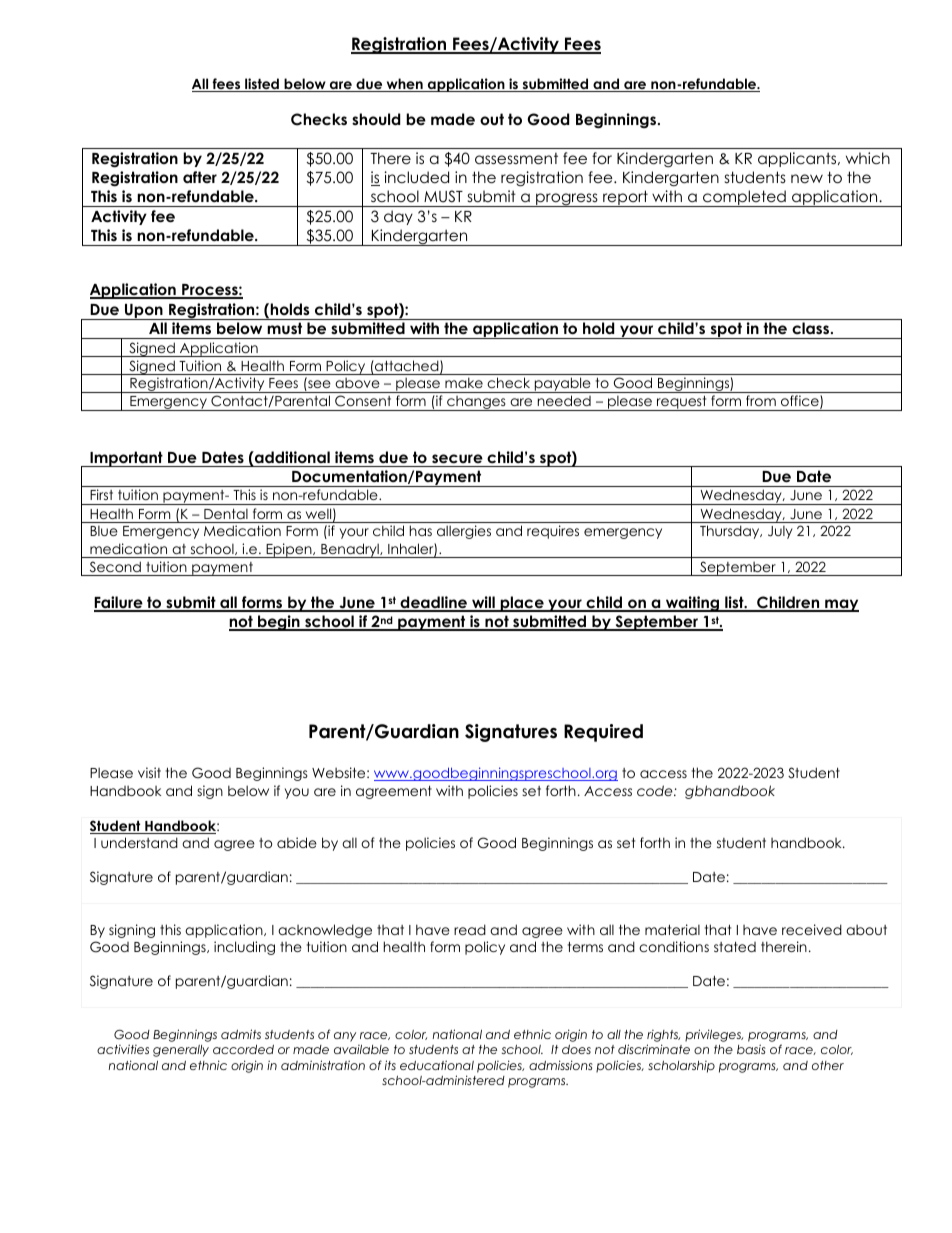 The image size is (952, 1233). I want to click on generally, so click(181, 1051).
